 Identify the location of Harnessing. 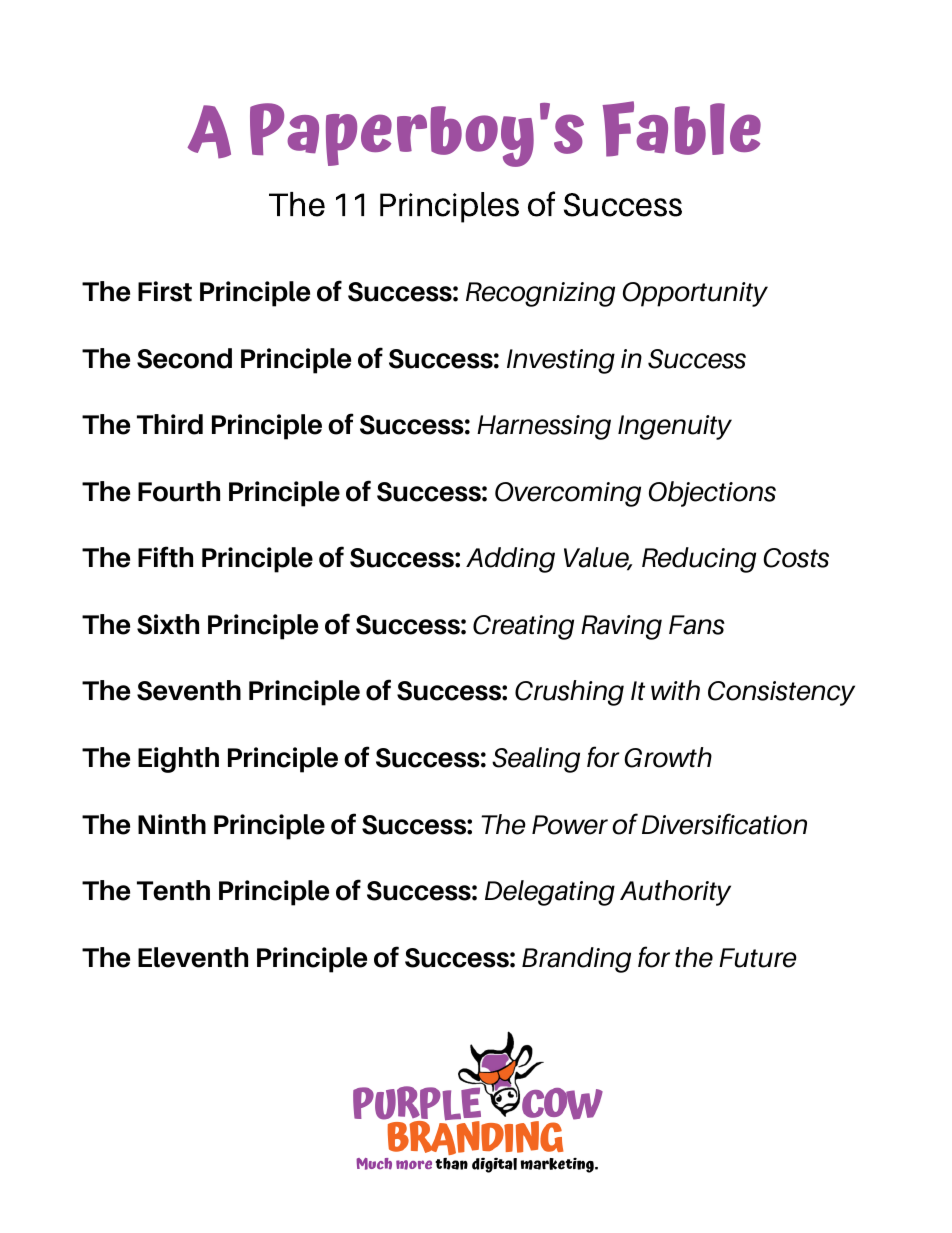
(544, 427).
